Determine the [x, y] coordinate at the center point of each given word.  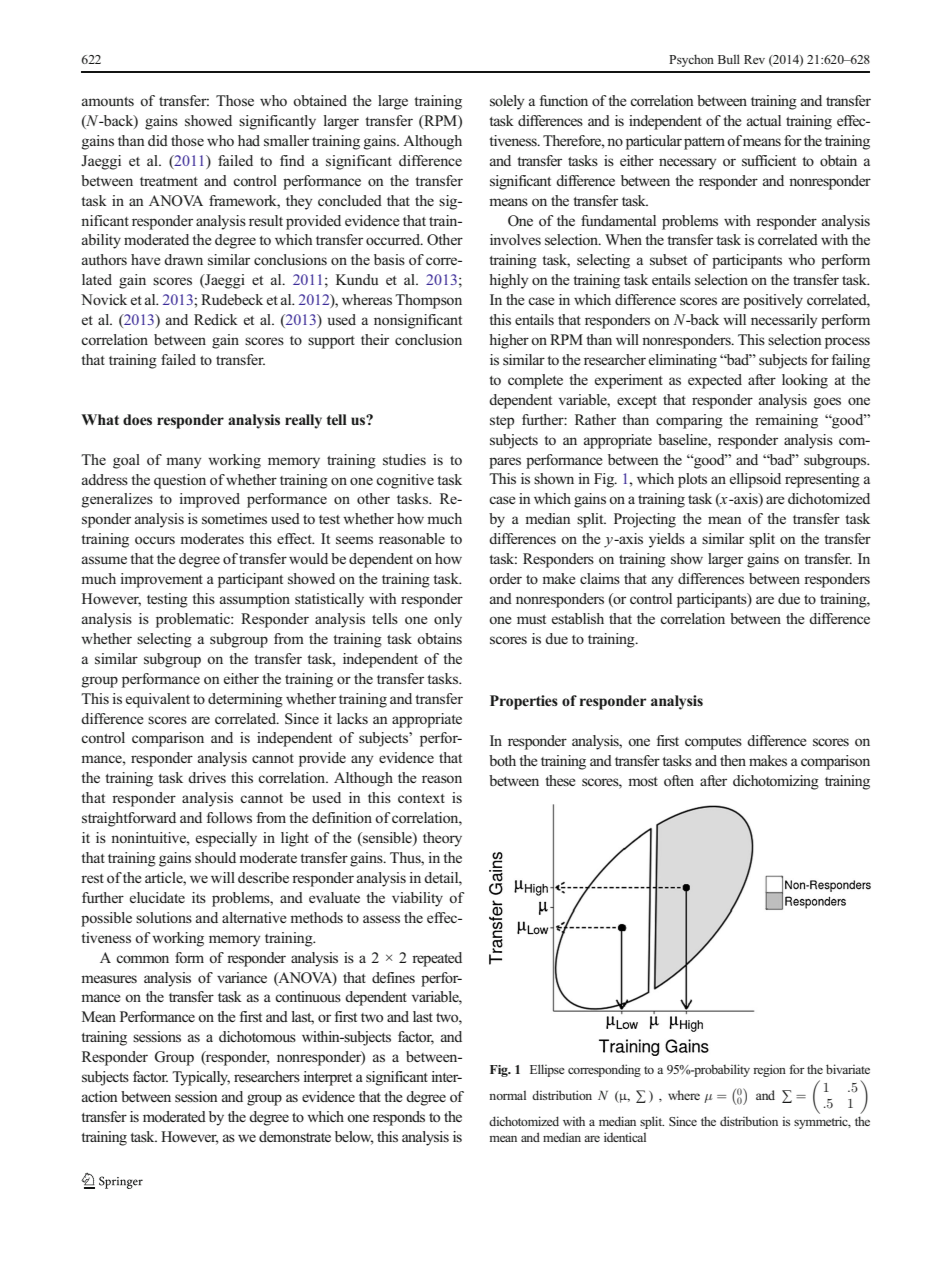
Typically [201, 1078]
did [158, 140]
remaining [786, 421]
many [183, 463]
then [733, 760]
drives [207, 777]
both [502, 760]
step [502, 422]
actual [764, 120]
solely [507, 102]
